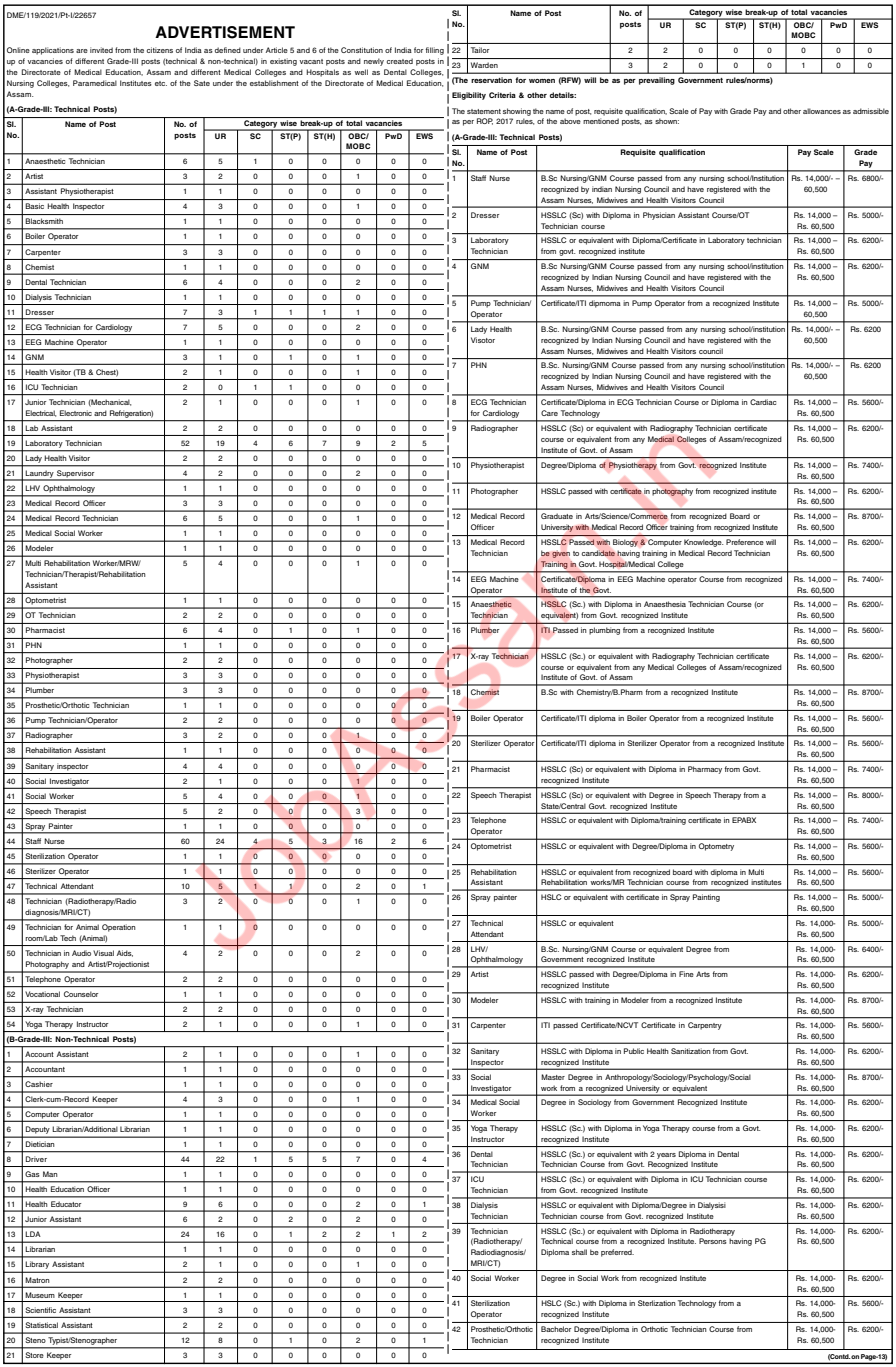 The width and height of the page is (896, 1367). Describe the element at coordinates (556, 1329) in the page. I see `Bachelor` at that location.
